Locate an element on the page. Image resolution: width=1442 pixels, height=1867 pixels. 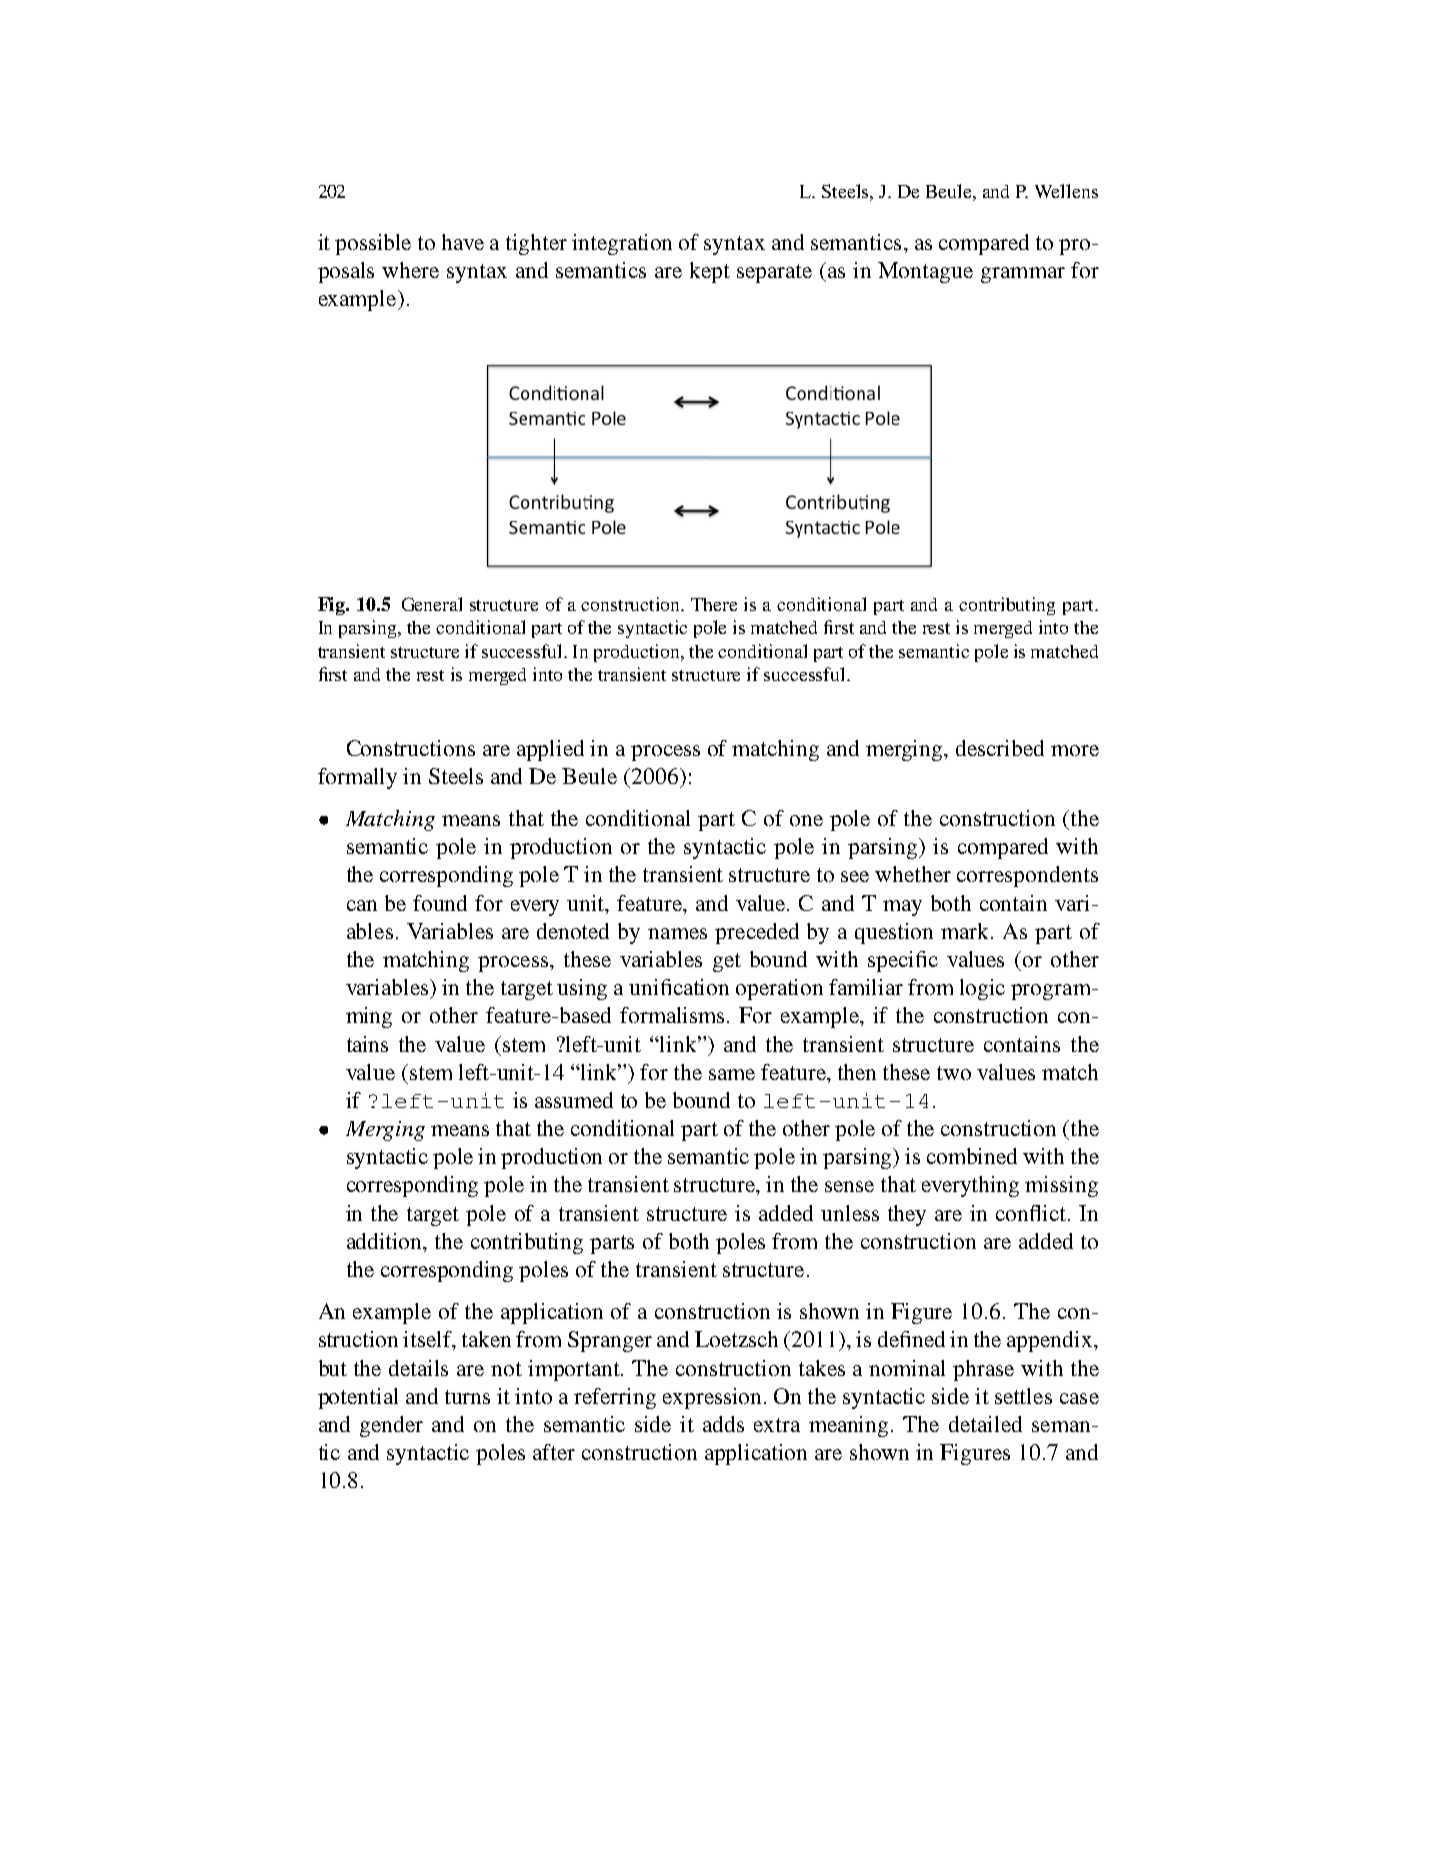
have is located at coordinates (463, 242).
